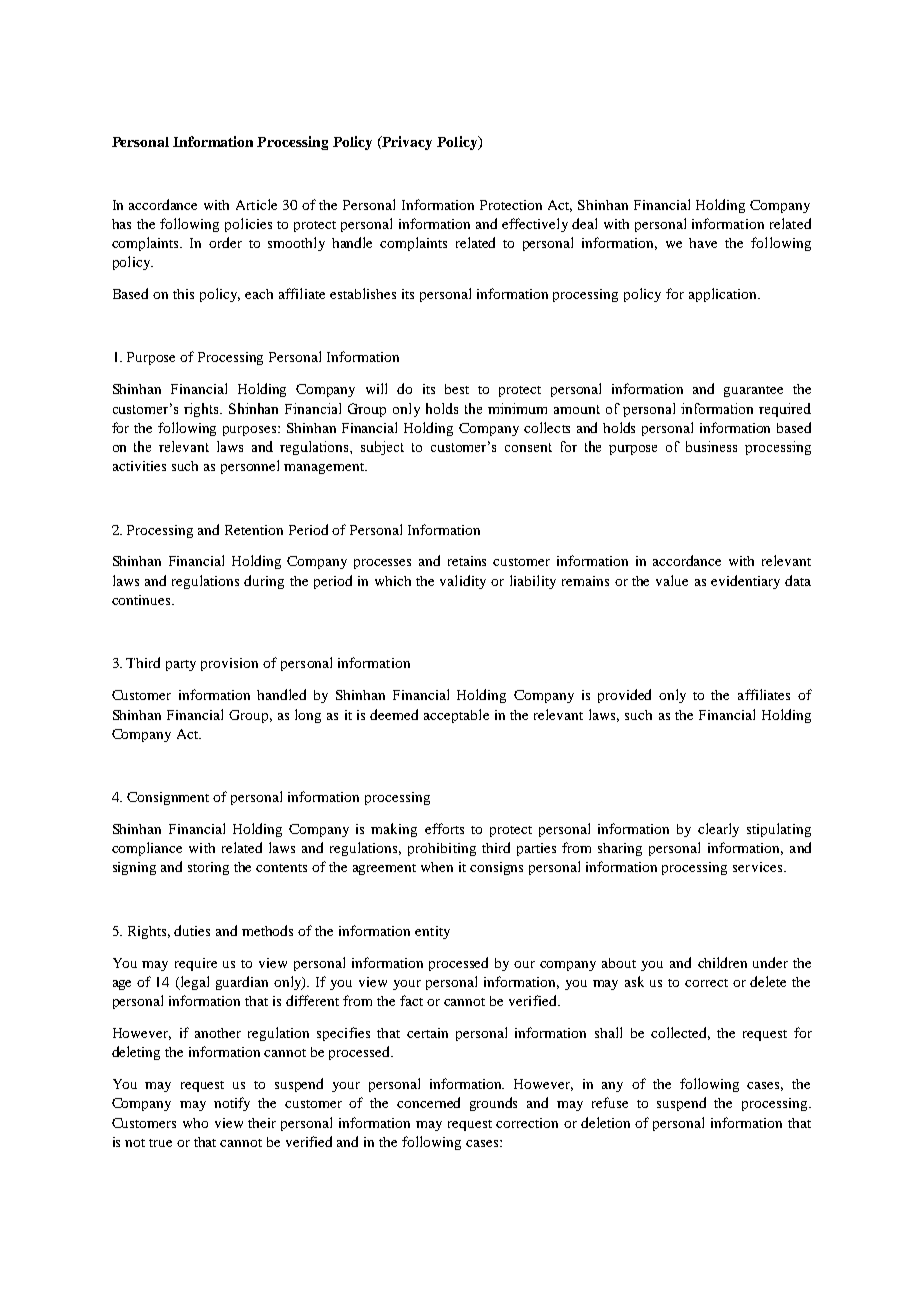  I want to click on Privacy, so click(406, 143).
